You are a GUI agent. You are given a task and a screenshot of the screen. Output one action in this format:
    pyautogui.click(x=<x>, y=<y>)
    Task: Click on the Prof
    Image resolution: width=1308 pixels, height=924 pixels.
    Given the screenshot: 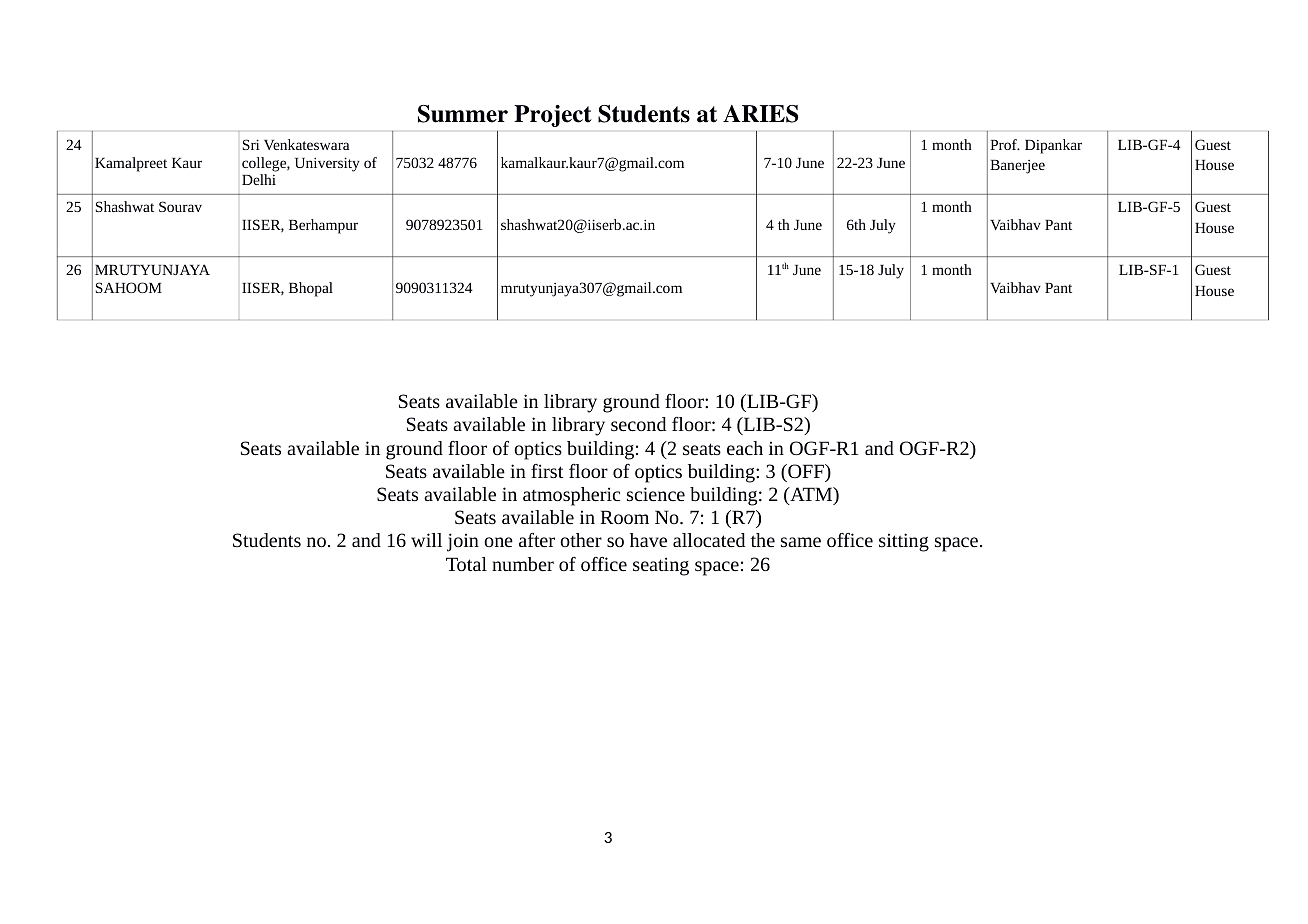 What is the action you would take?
    pyautogui.click(x=1004, y=144)
